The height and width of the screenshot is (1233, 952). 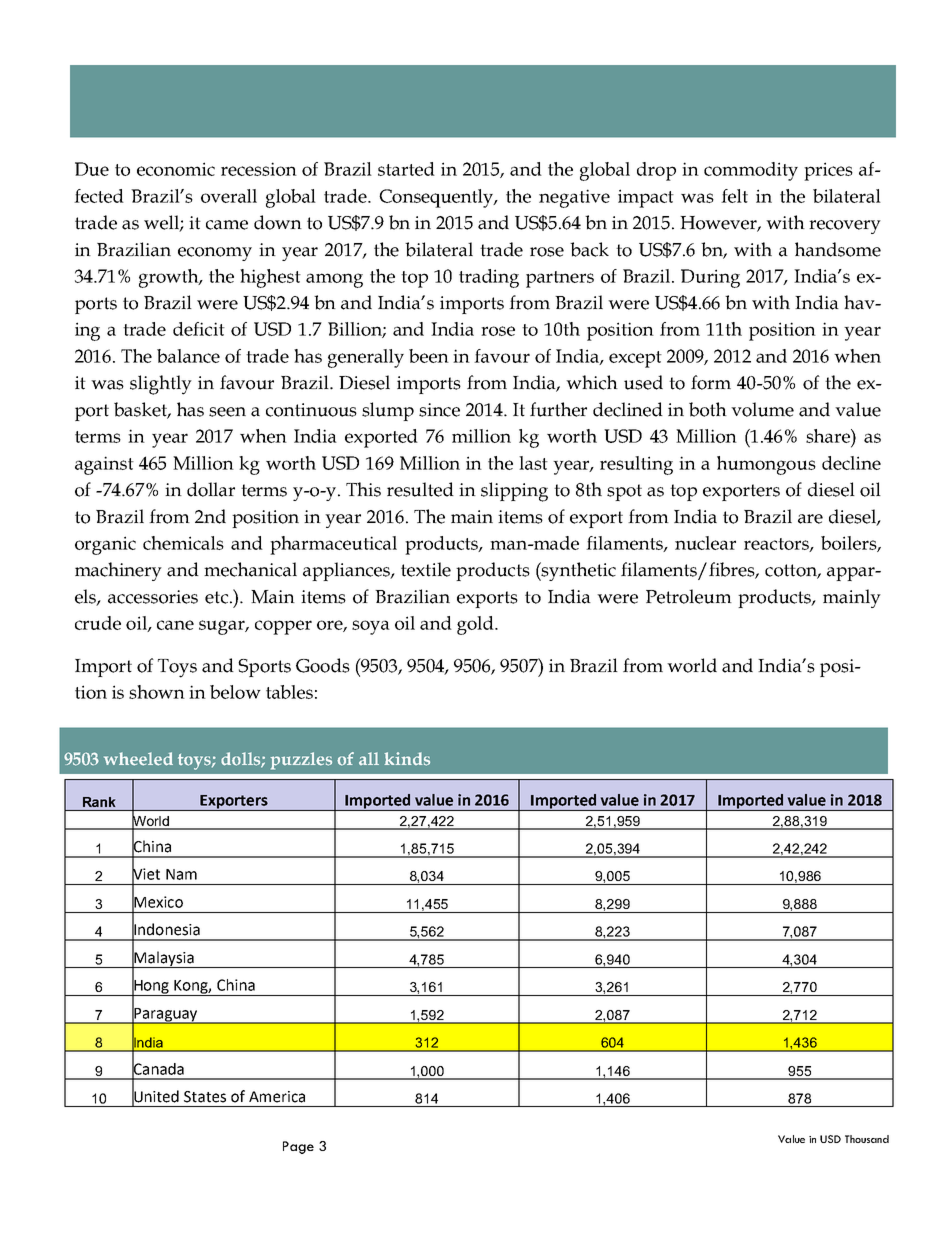 What do you see at coordinates (514, 492) in the screenshot?
I see `slipping` at bounding box center [514, 492].
